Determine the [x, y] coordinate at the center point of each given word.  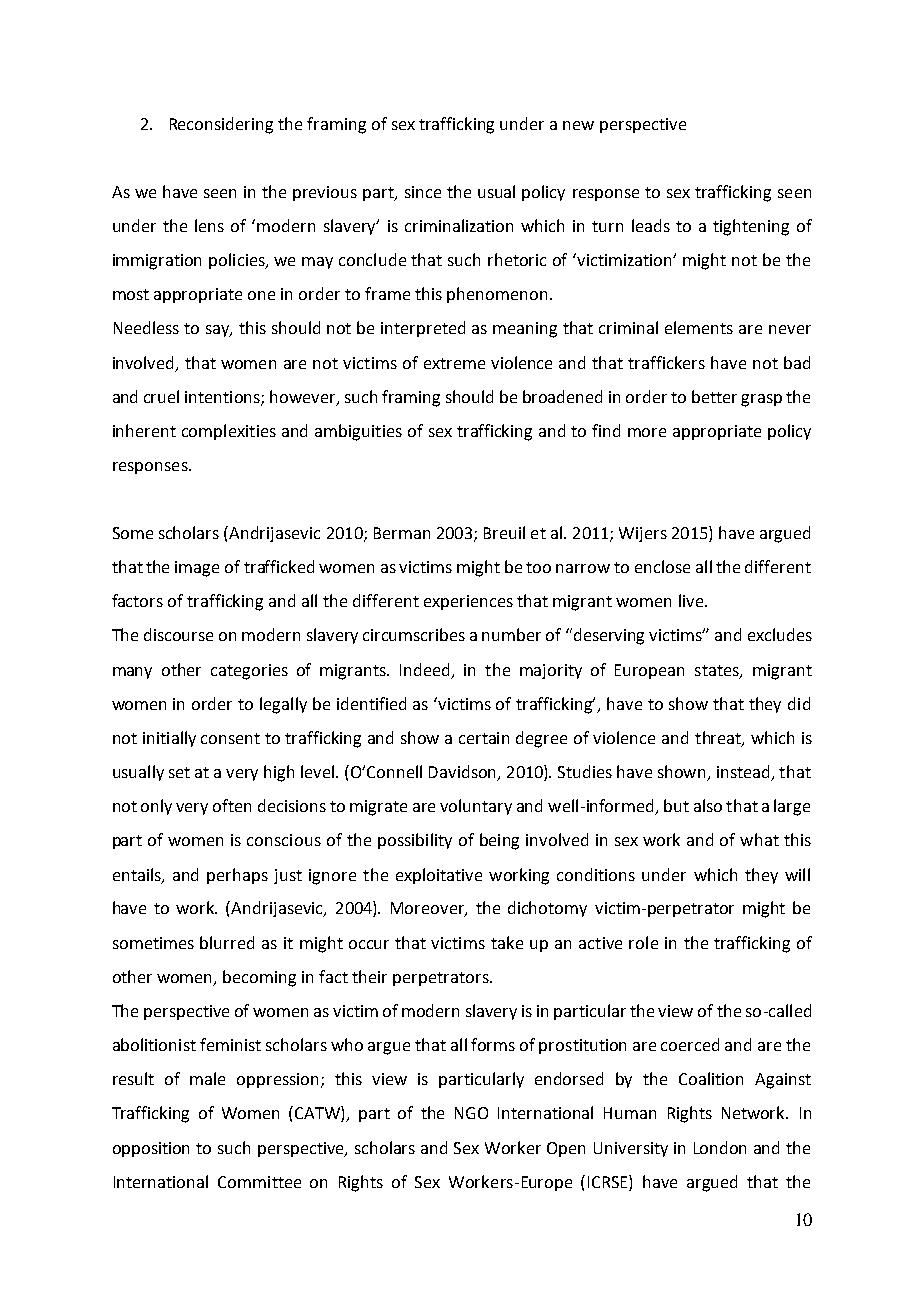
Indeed [426, 670]
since [423, 192]
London [720, 1147]
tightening [751, 227]
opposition [151, 1149]
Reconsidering [221, 125]
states [718, 671]
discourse [178, 634]
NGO [471, 1113]
